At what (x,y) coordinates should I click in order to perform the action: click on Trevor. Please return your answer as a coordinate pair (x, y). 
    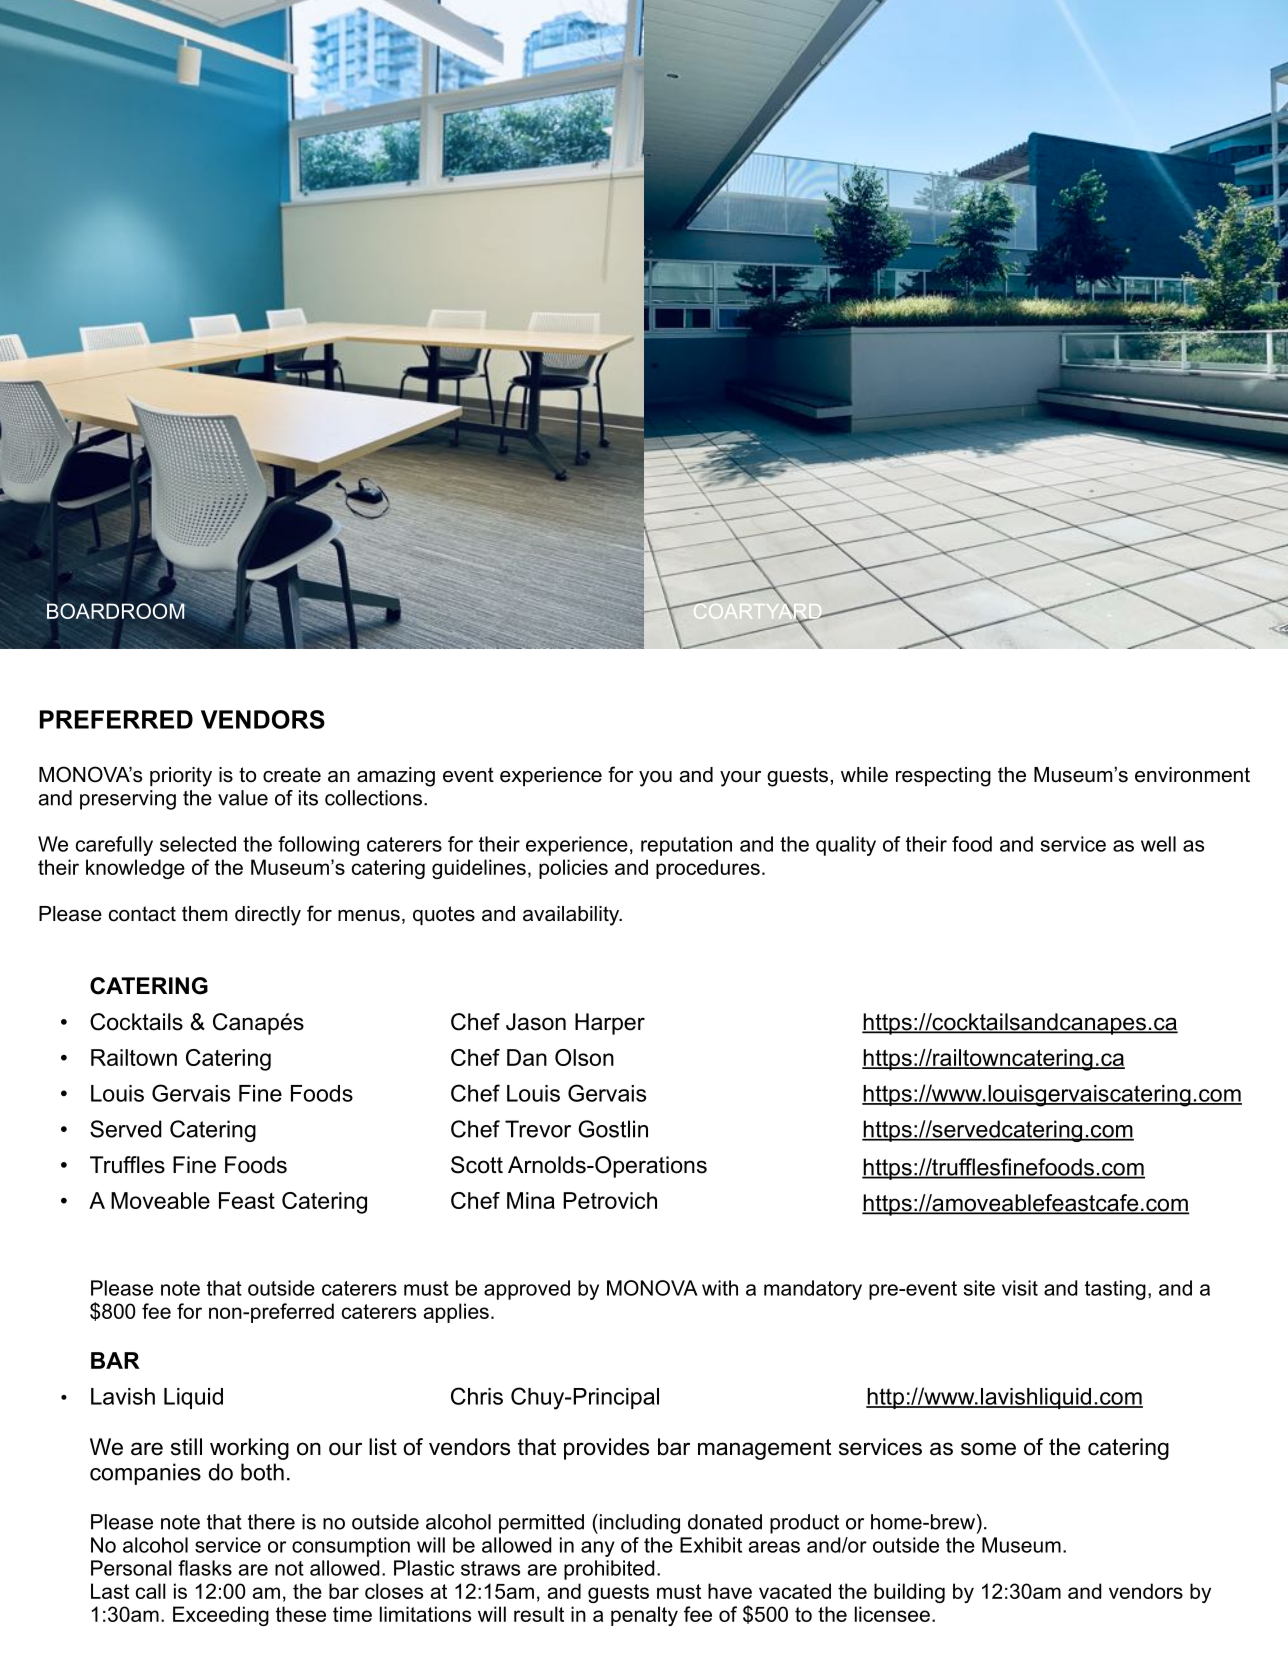
    Looking at the image, I should click on (538, 1129).
